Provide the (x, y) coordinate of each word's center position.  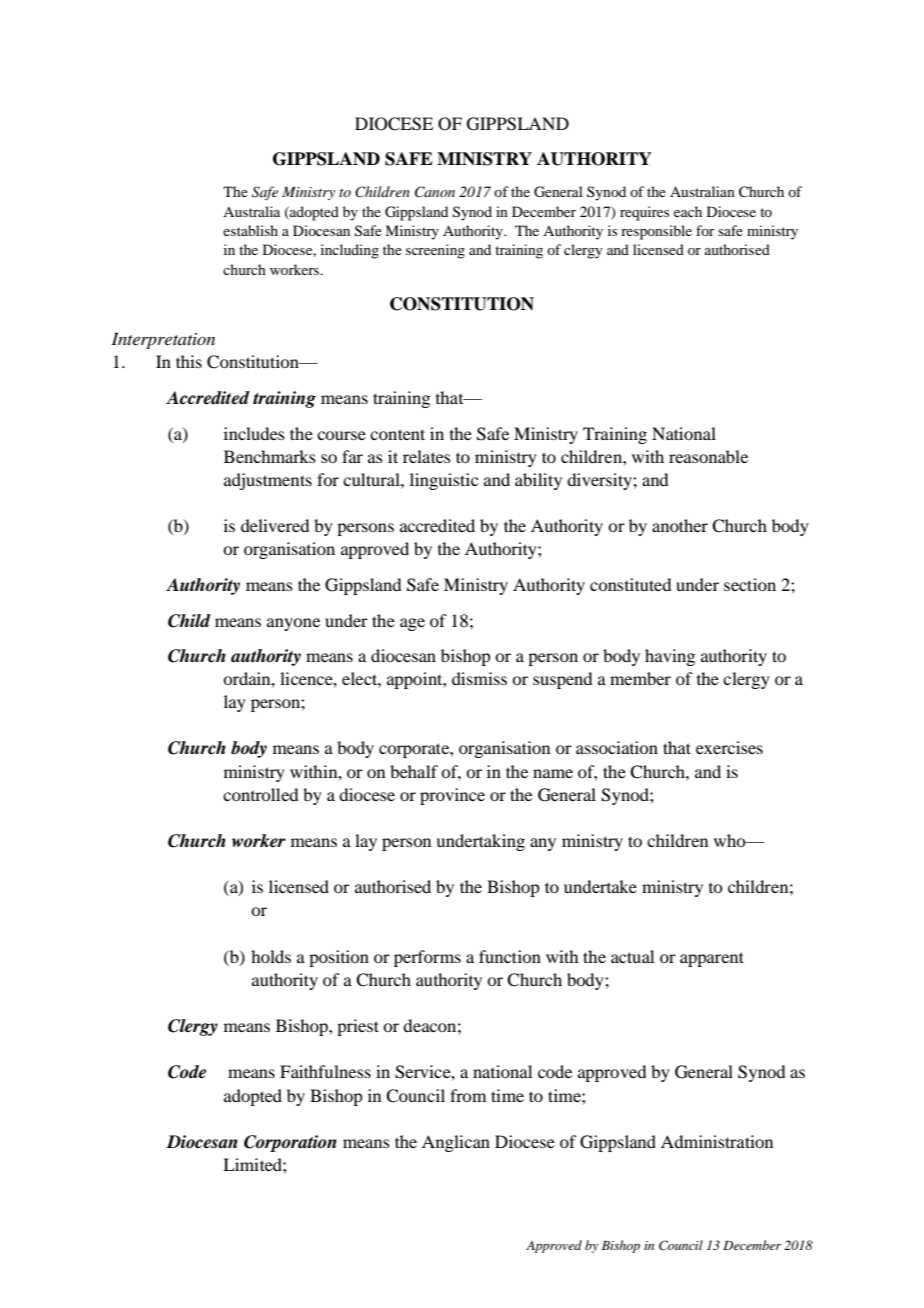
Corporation (290, 1143)
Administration (717, 1141)
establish (250, 230)
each (688, 211)
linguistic (444, 481)
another (680, 525)
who (731, 840)
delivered (275, 525)
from (468, 1095)
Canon (435, 192)
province (452, 796)
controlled (260, 794)
